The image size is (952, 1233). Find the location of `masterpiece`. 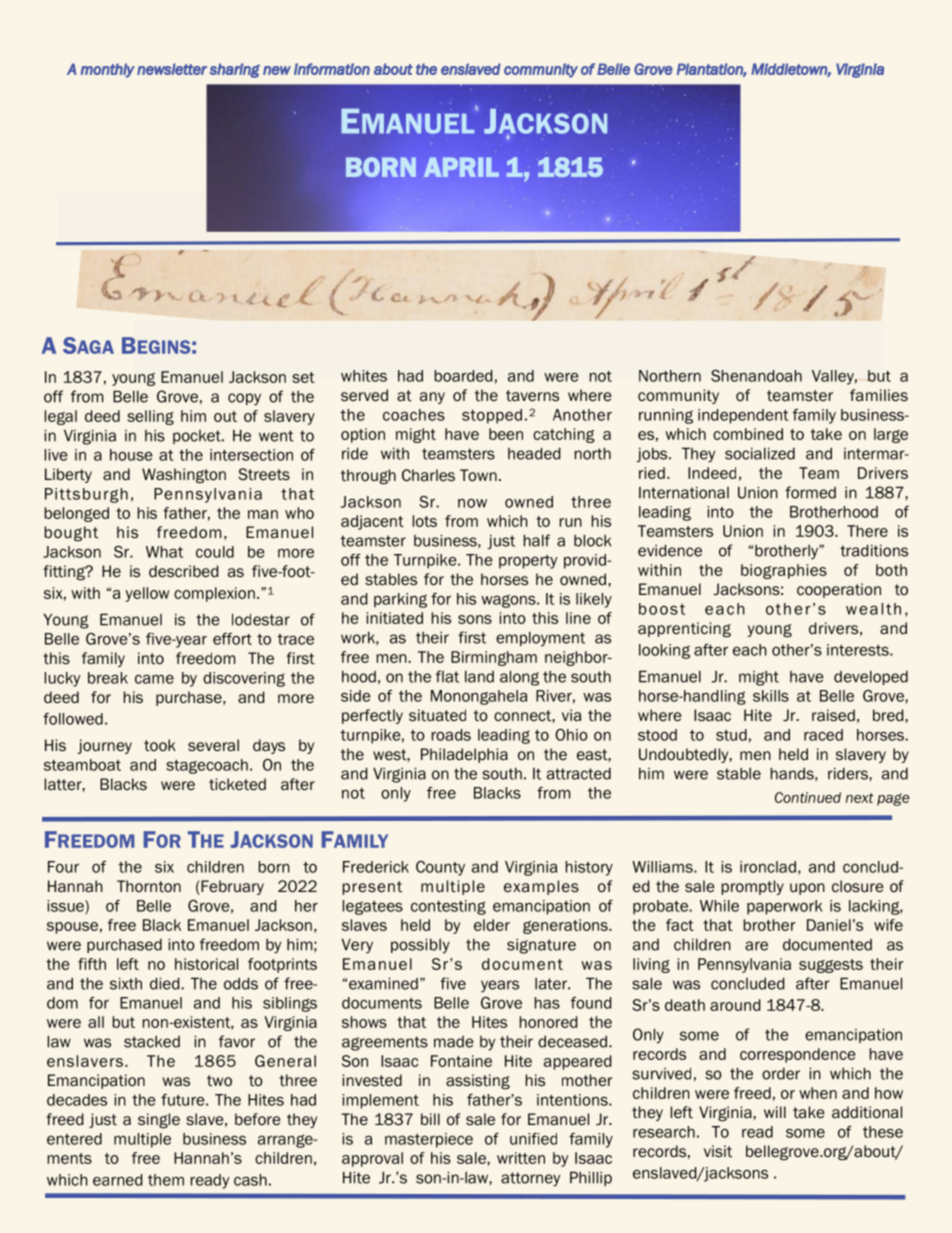

masterpiece is located at coordinates (429, 1140).
